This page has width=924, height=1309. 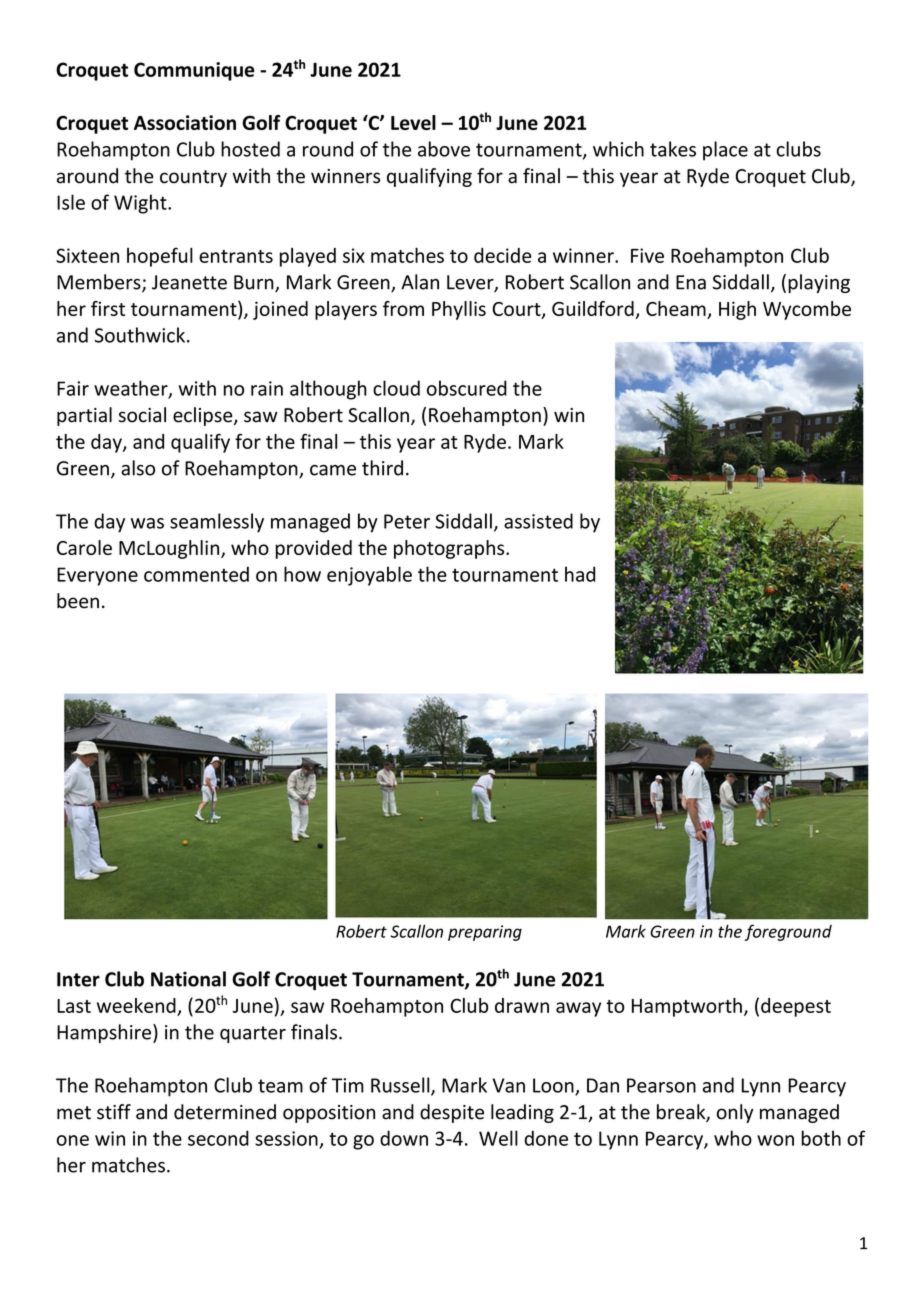 I want to click on Association, so click(x=185, y=122).
